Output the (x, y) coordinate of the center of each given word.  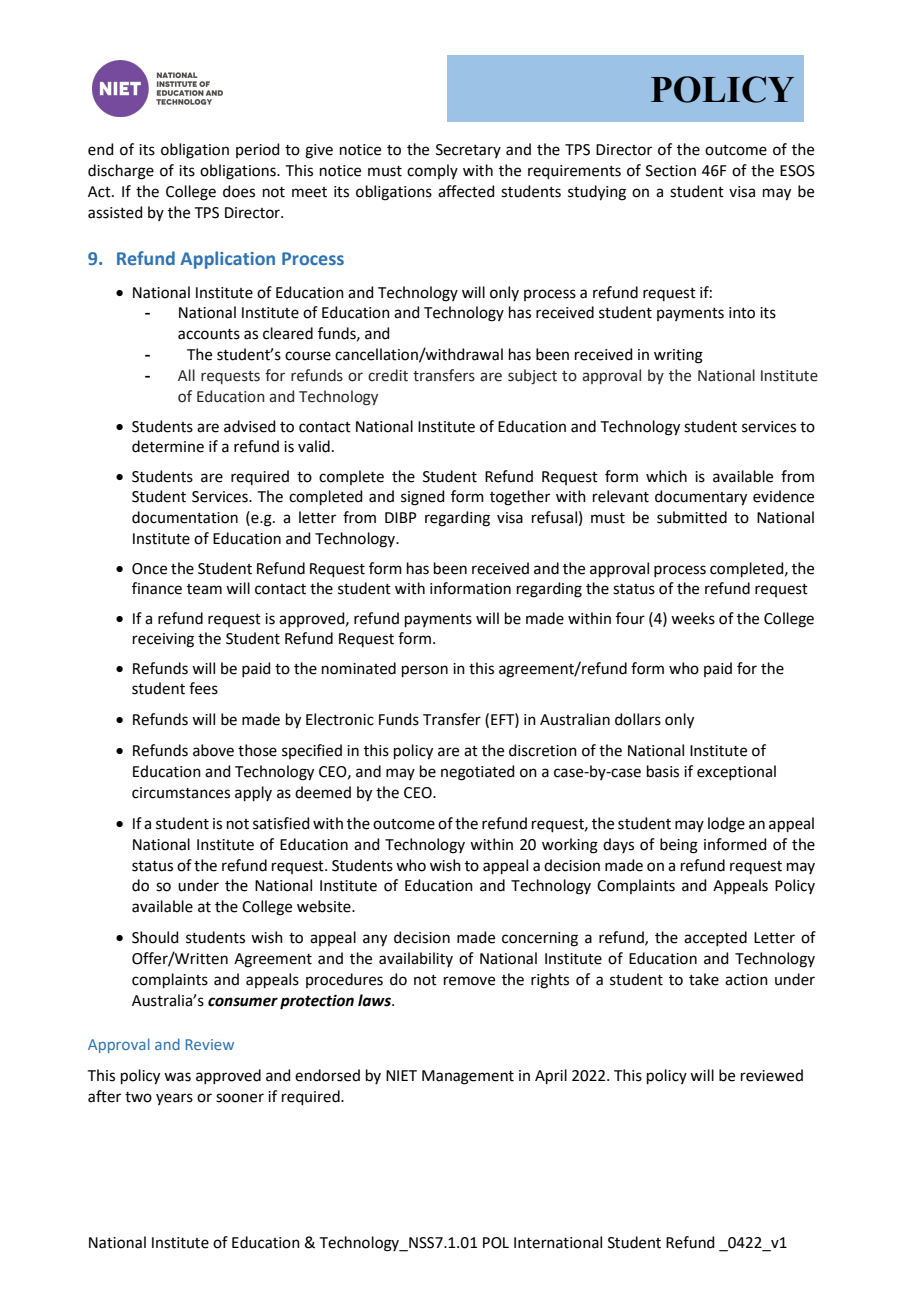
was (177, 1077)
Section (671, 171)
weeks (693, 618)
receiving (163, 640)
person (425, 671)
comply (432, 171)
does (239, 191)
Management (468, 1077)
